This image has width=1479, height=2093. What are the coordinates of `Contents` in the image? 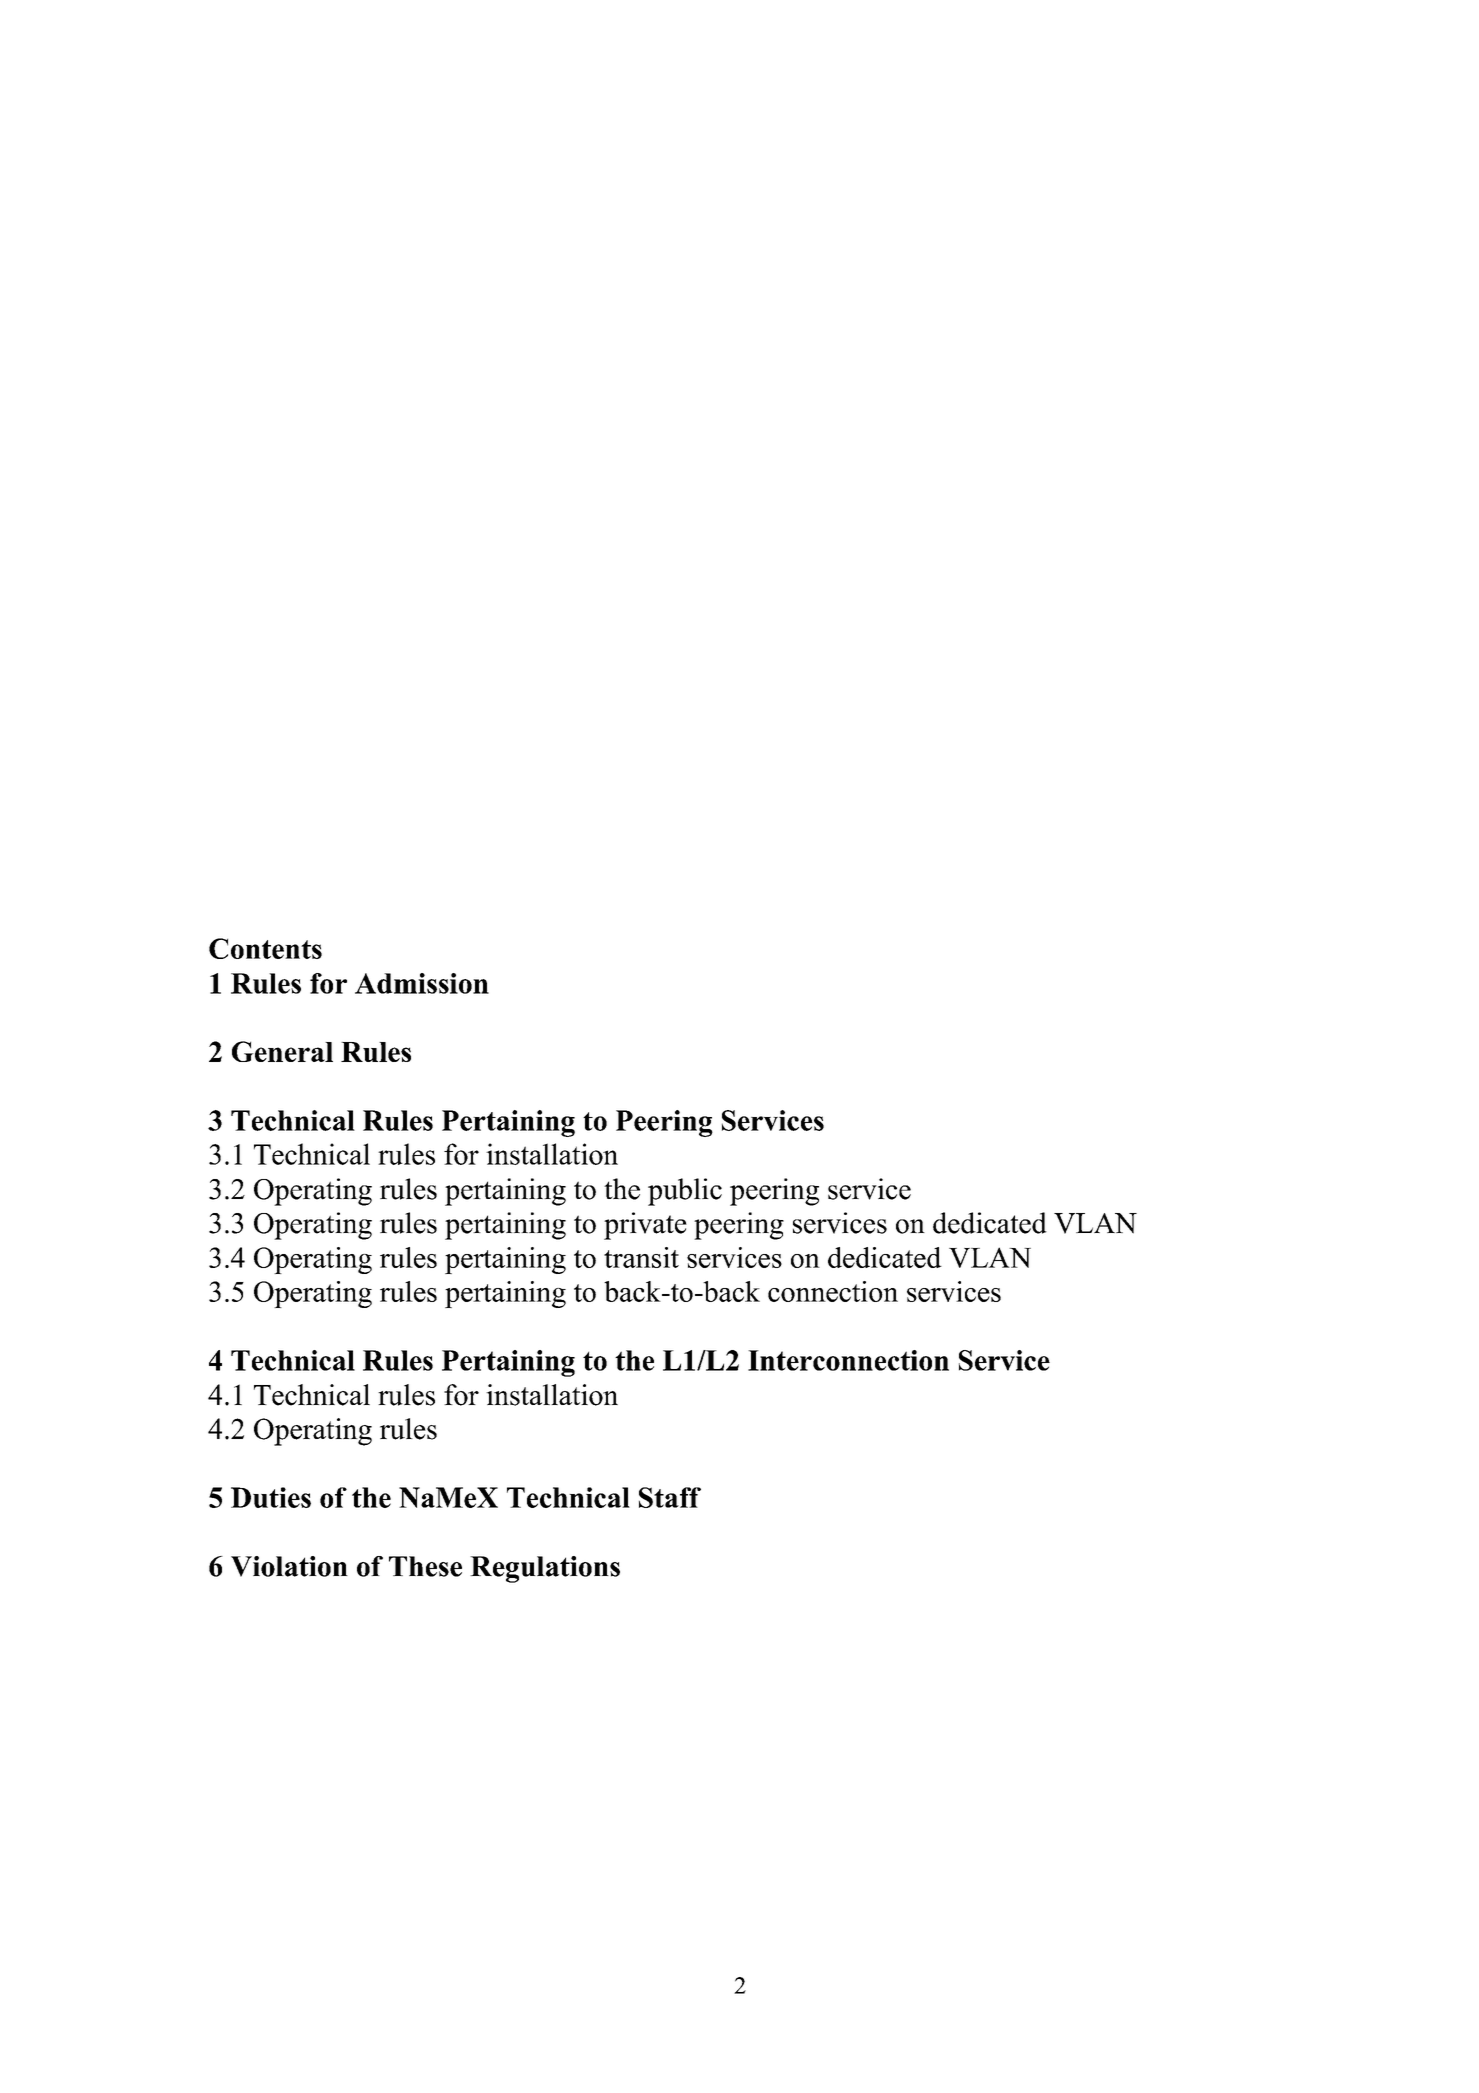 It's located at (265, 948).
